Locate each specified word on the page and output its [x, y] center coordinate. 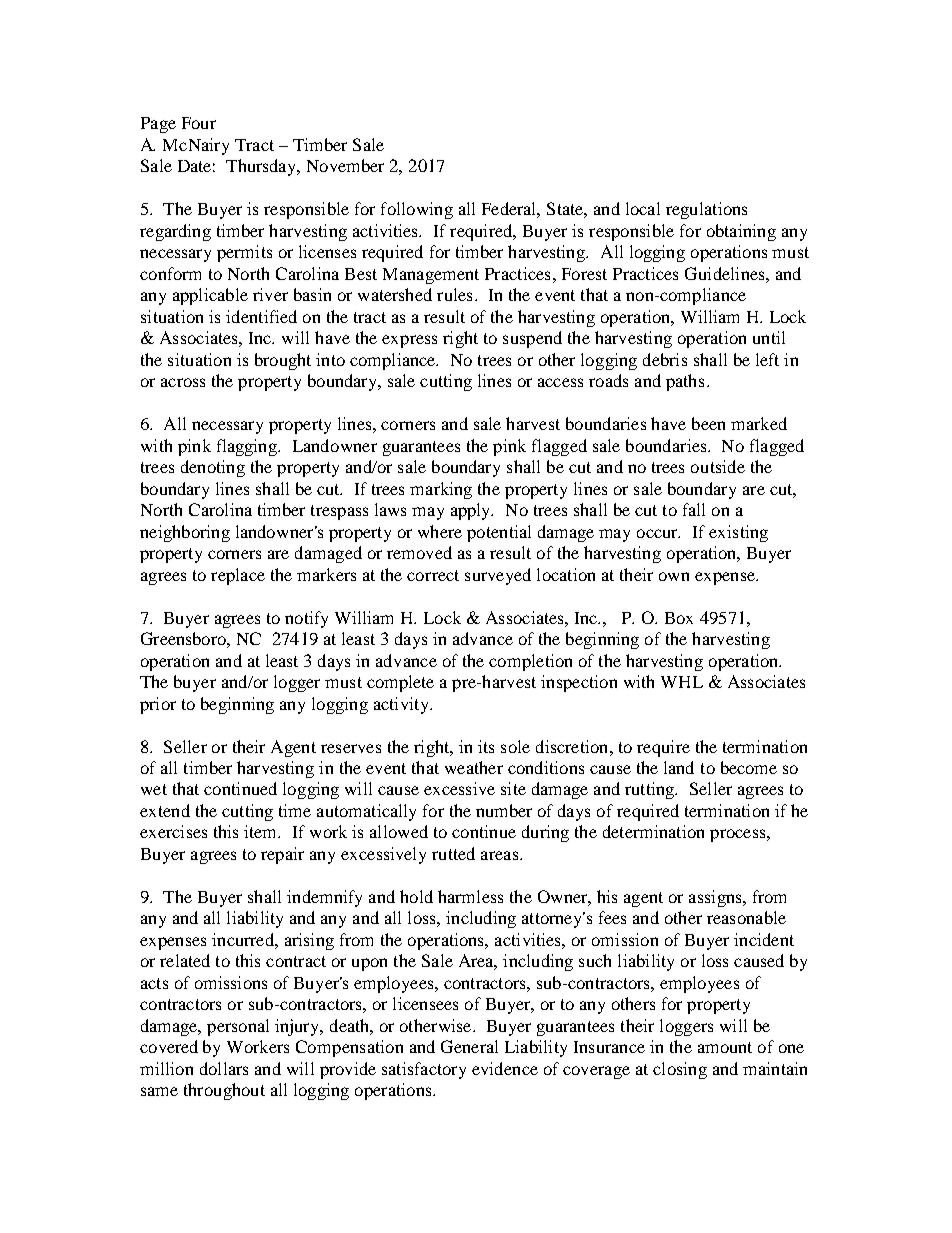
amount [725, 1047]
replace [238, 576]
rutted [453, 853]
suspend [532, 339]
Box [679, 618]
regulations [706, 210]
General [469, 1046]
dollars [224, 1068]
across [183, 382]
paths [685, 382]
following [417, 210]
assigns [716, 898]
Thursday [262, 167]
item [262, 831]
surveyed [498, 576]
